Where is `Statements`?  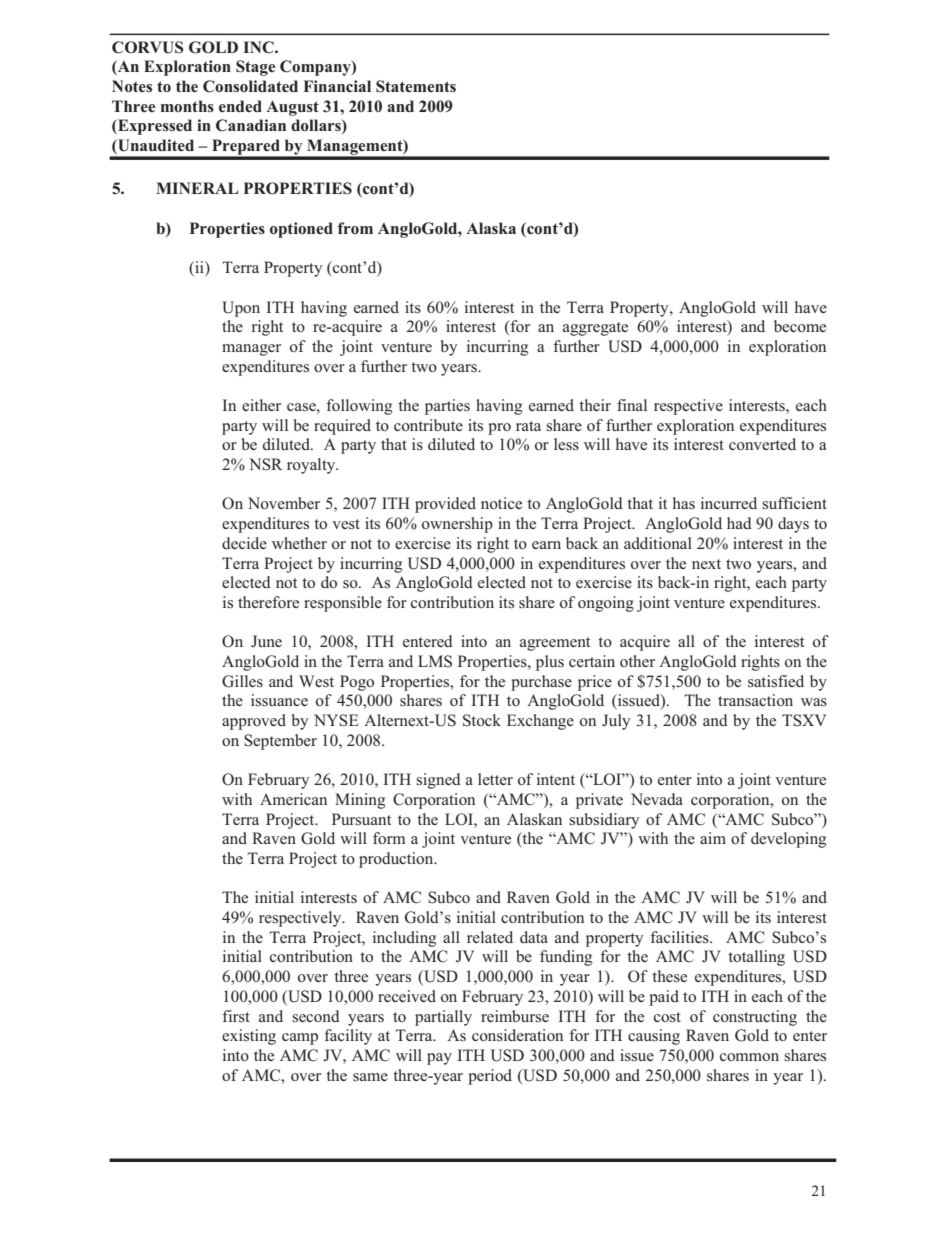 Statements is located at coordinates (416, 86).
